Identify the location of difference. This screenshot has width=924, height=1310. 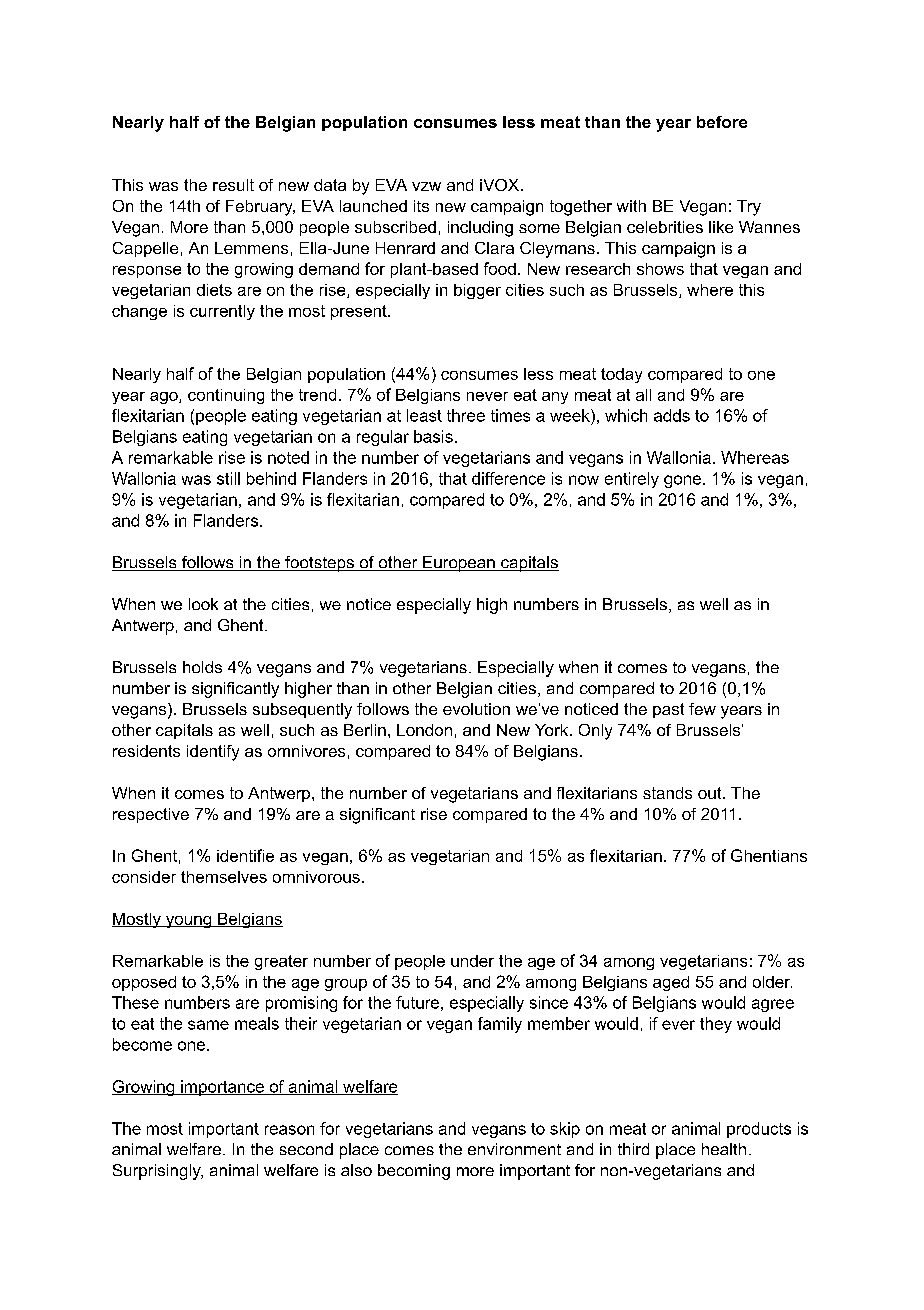
(508, 478).
